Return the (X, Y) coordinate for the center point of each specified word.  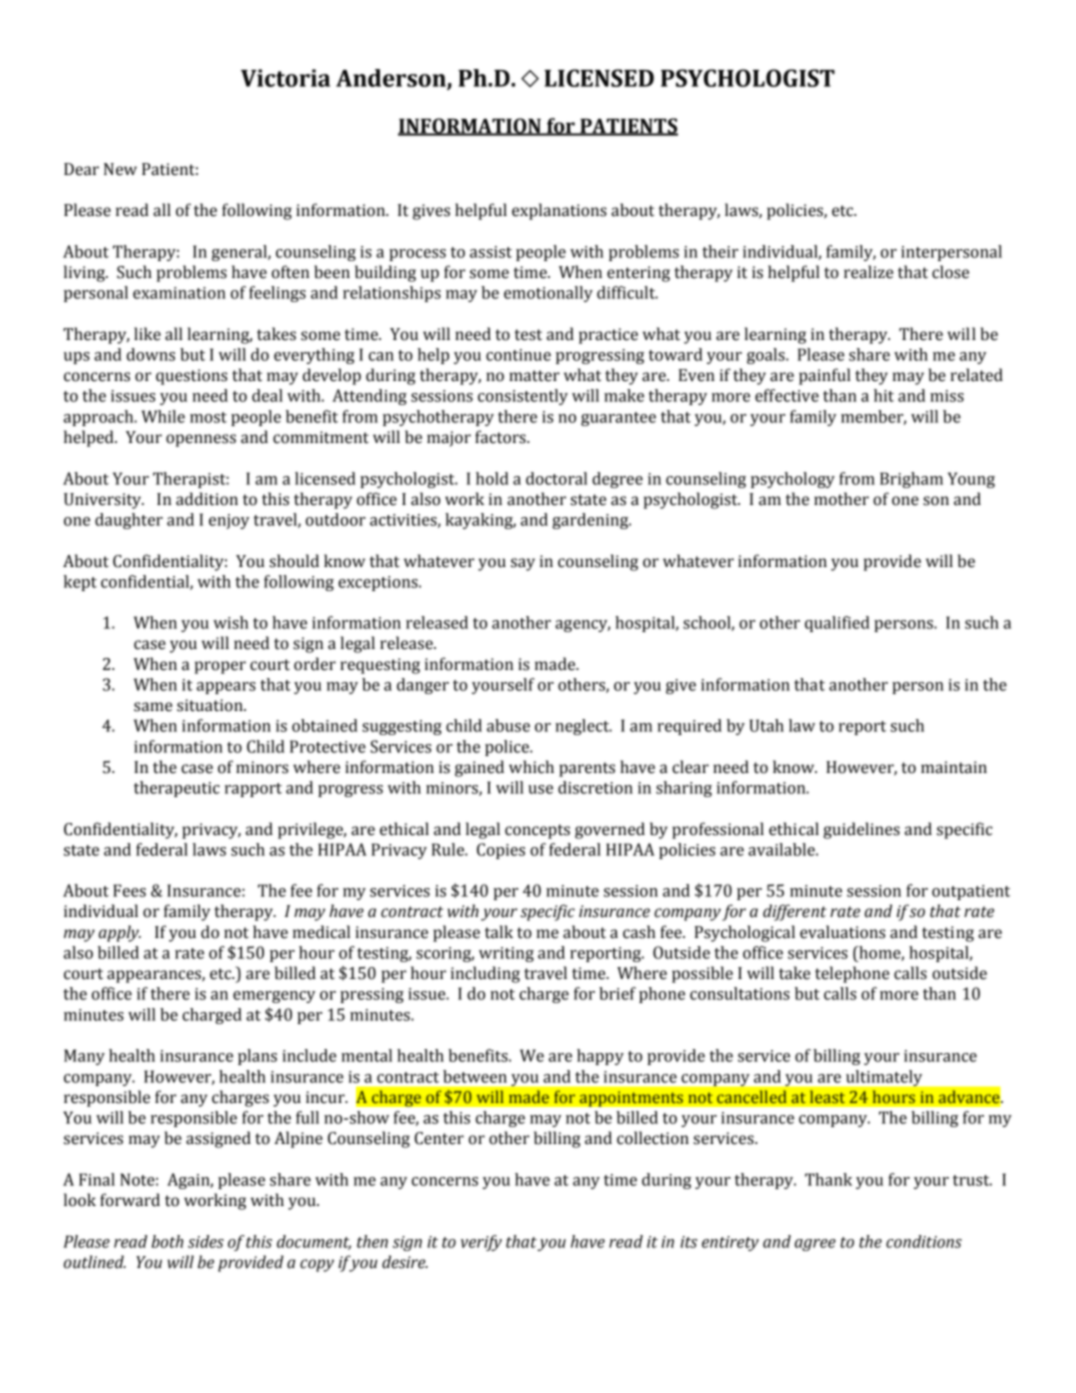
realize (868, 272)
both (167, 1241)
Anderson (392, 79)
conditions (924, 1241)
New (120, 169)
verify (481, 1243)
